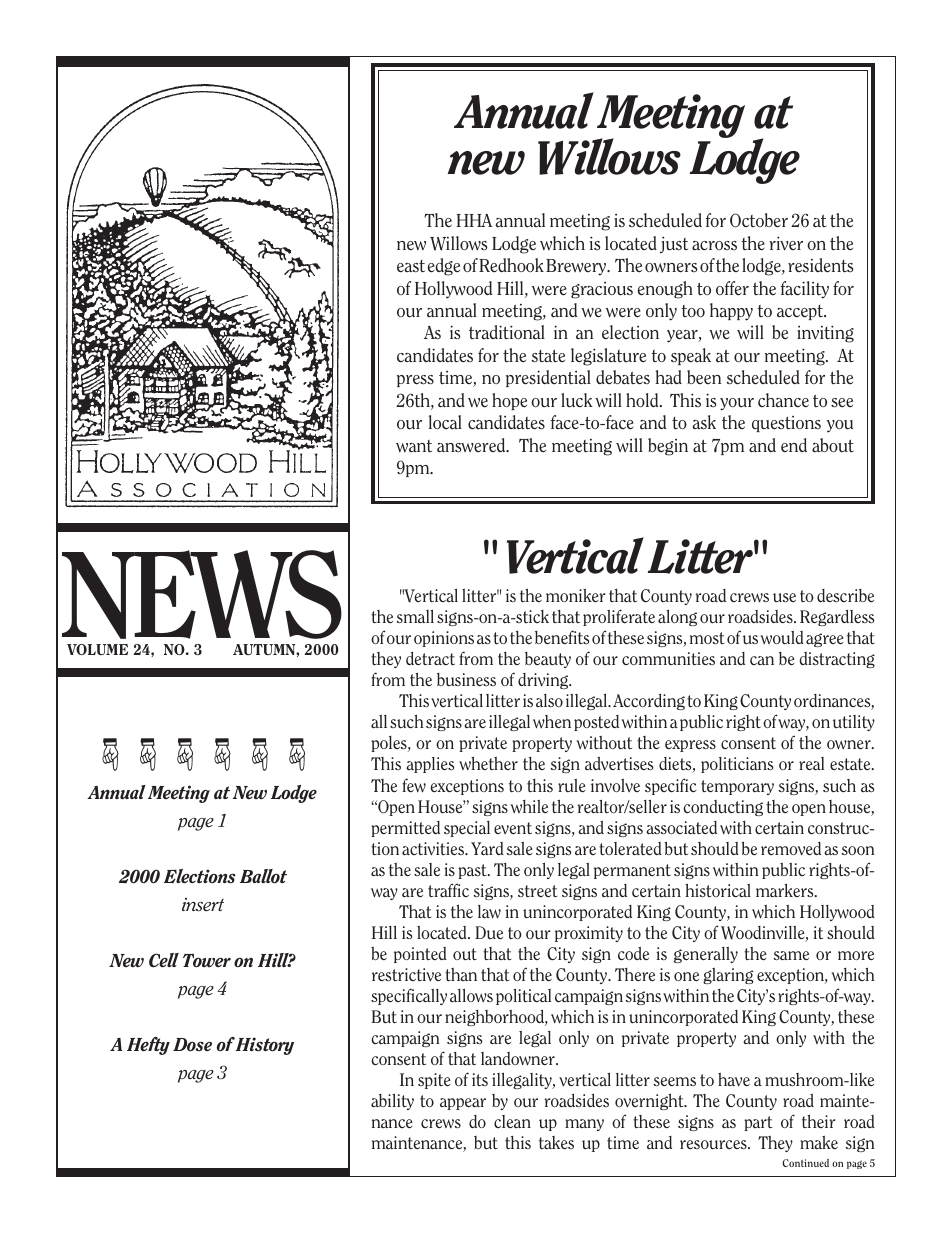 This image has height=1233, width=952. Describe the element at coordinates (512, 1121) in the image. I see `clean` at that location.
